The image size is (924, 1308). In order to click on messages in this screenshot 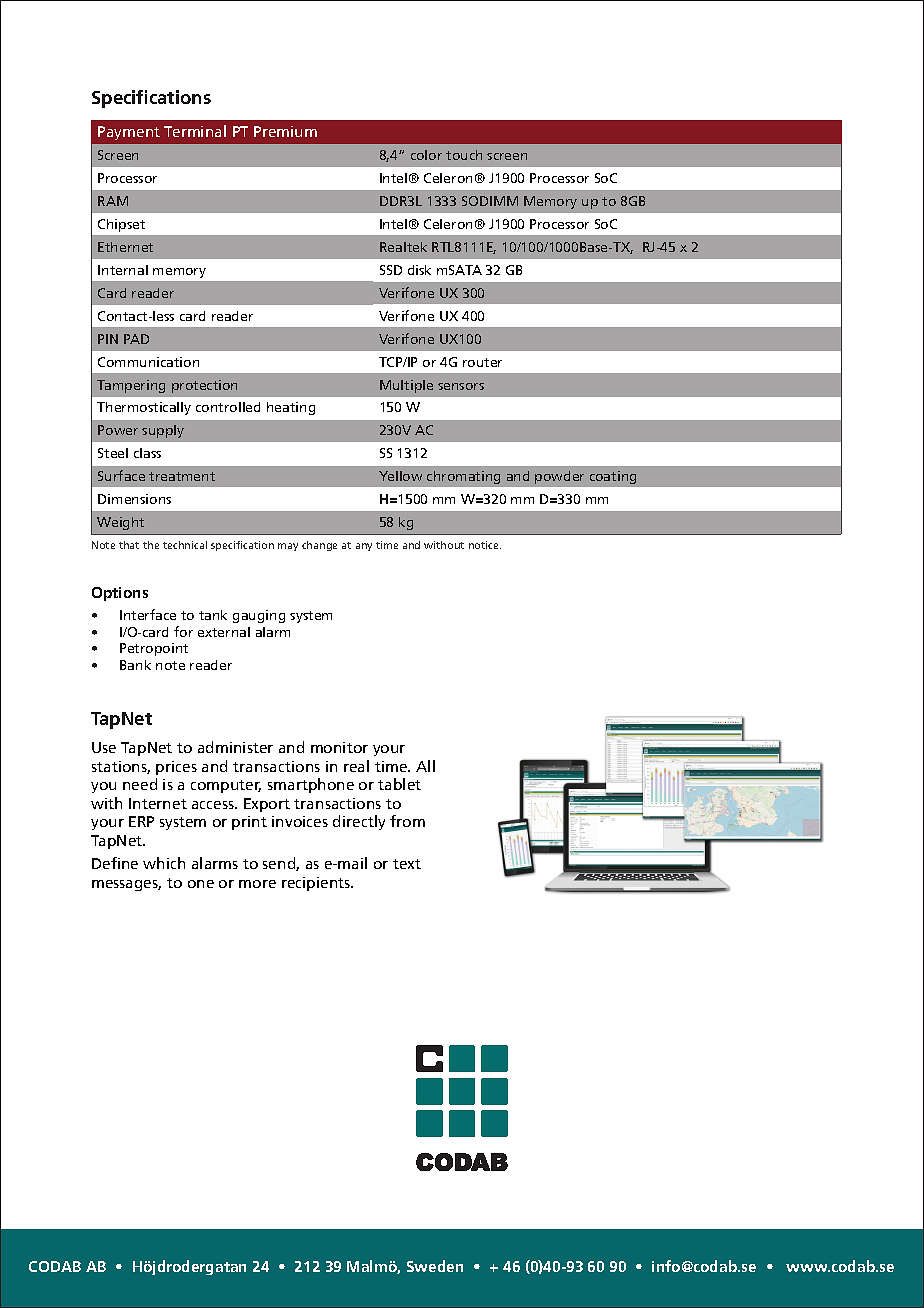, I will do `click(126, 885)`.
